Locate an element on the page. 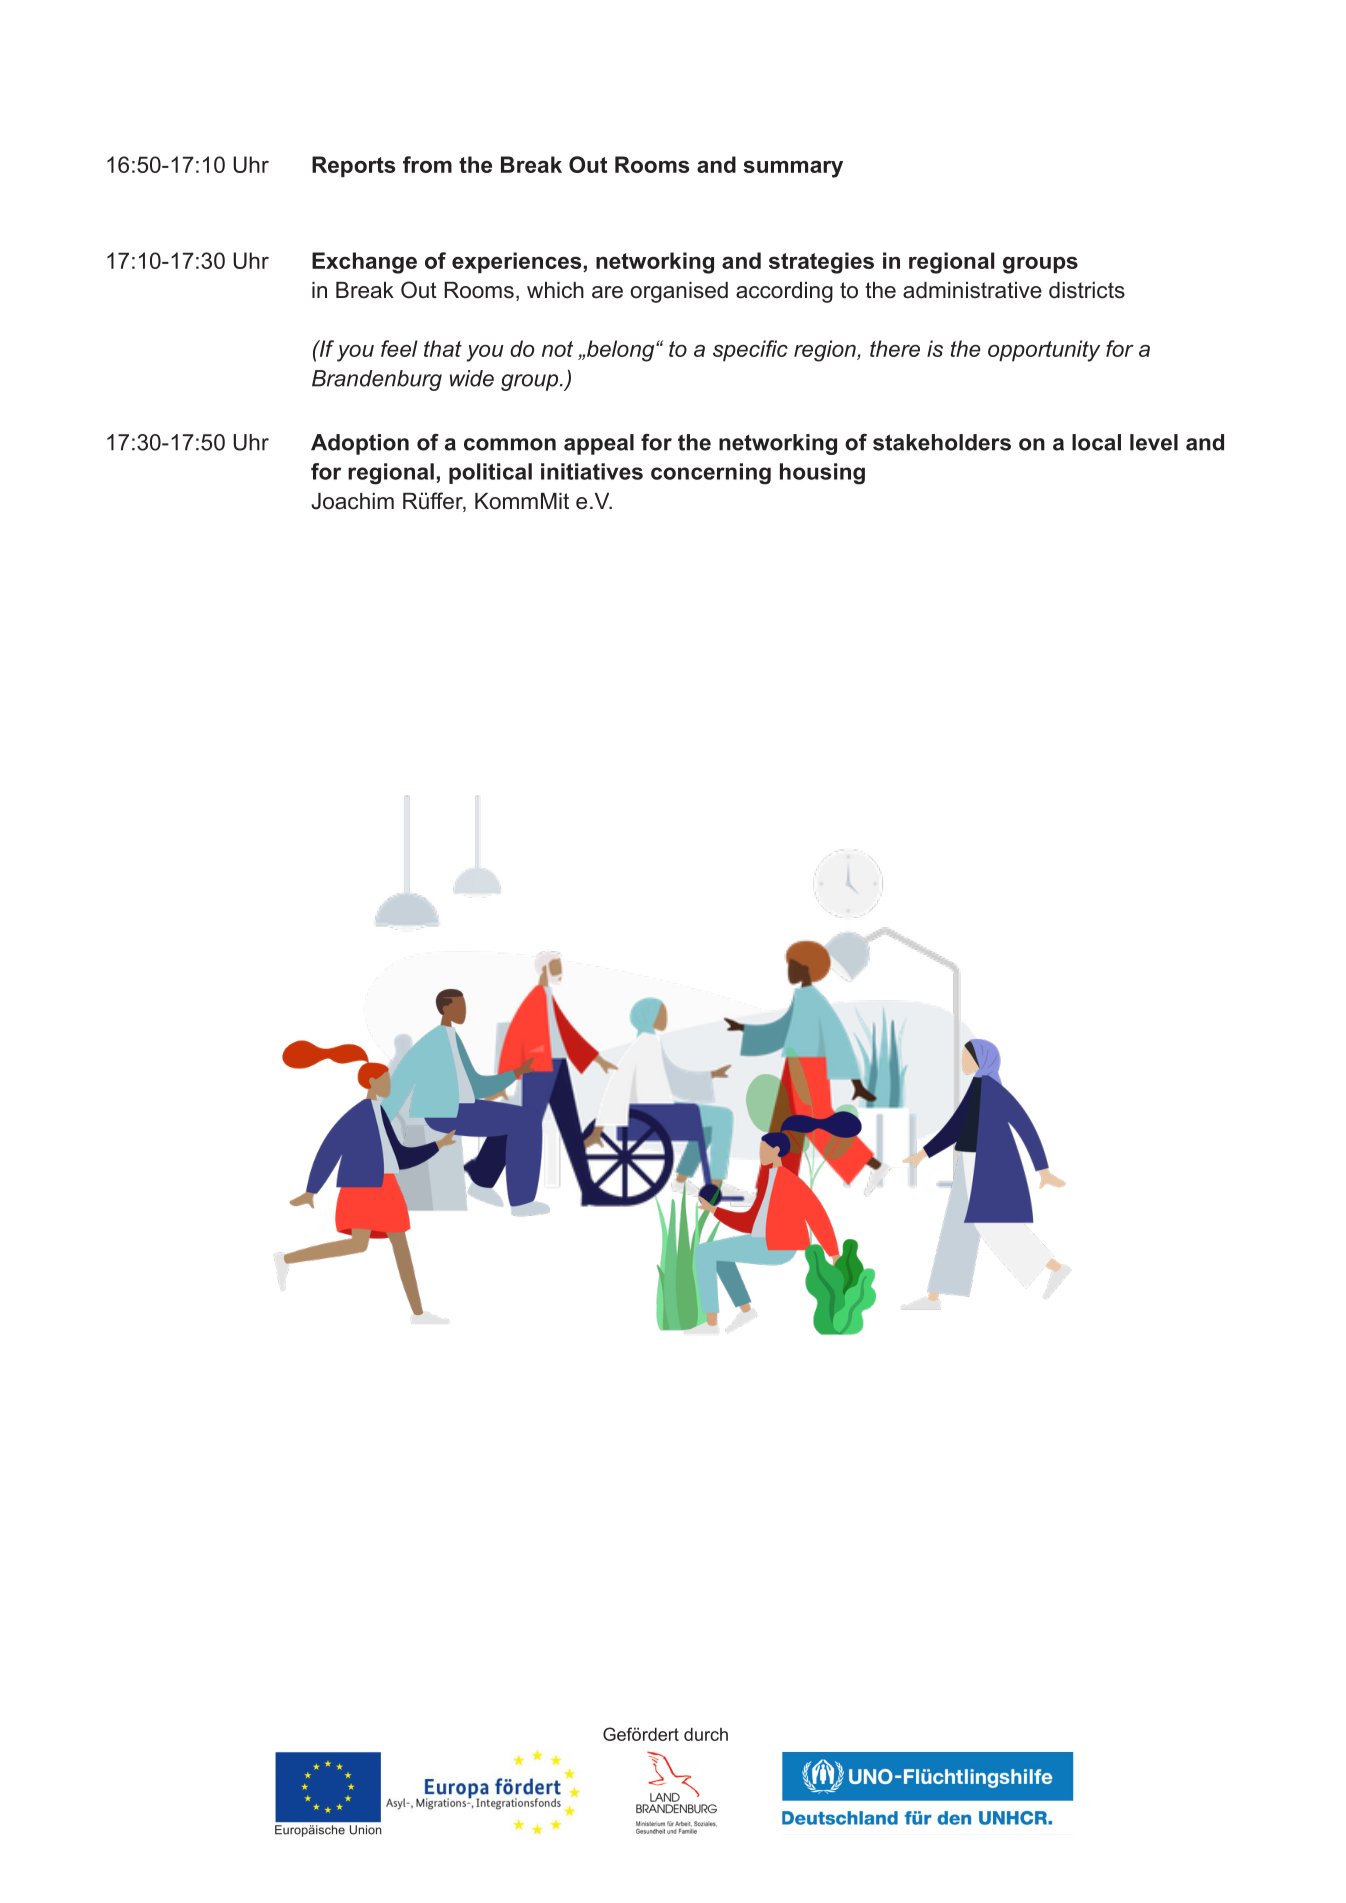 The image size is (1346, 1903). durch is located at coordinates (706, 1734).
